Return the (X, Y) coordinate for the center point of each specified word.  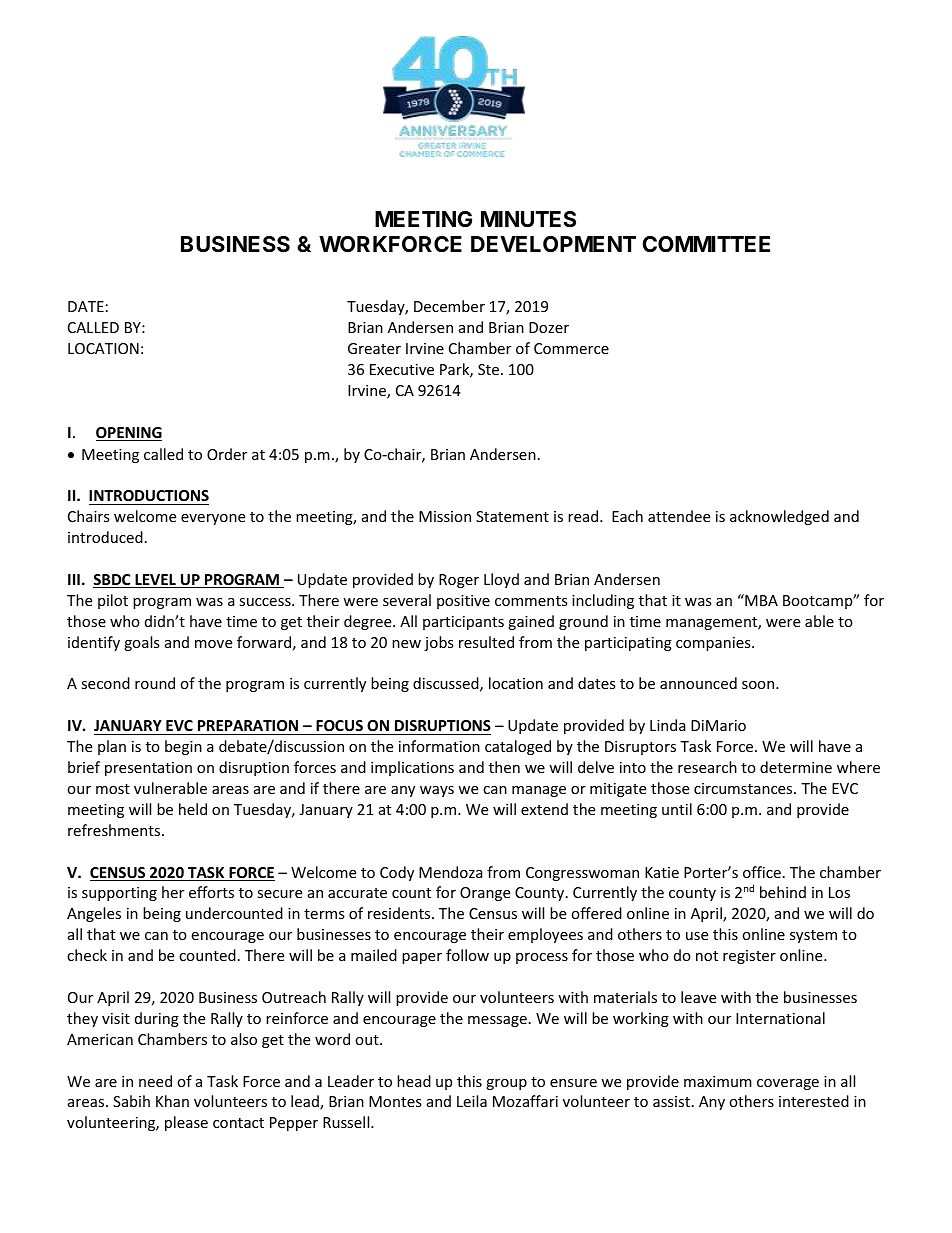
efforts (211, 892)
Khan (172, 1101)
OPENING (129, 434)
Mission (445, 516)
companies (714, 644)
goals (142, 643)
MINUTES (528, 219)
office (762, 872)
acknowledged (779, 517)
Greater (374, 348)
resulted (486, 642)
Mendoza (451, 872)
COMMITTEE (706, 244)
